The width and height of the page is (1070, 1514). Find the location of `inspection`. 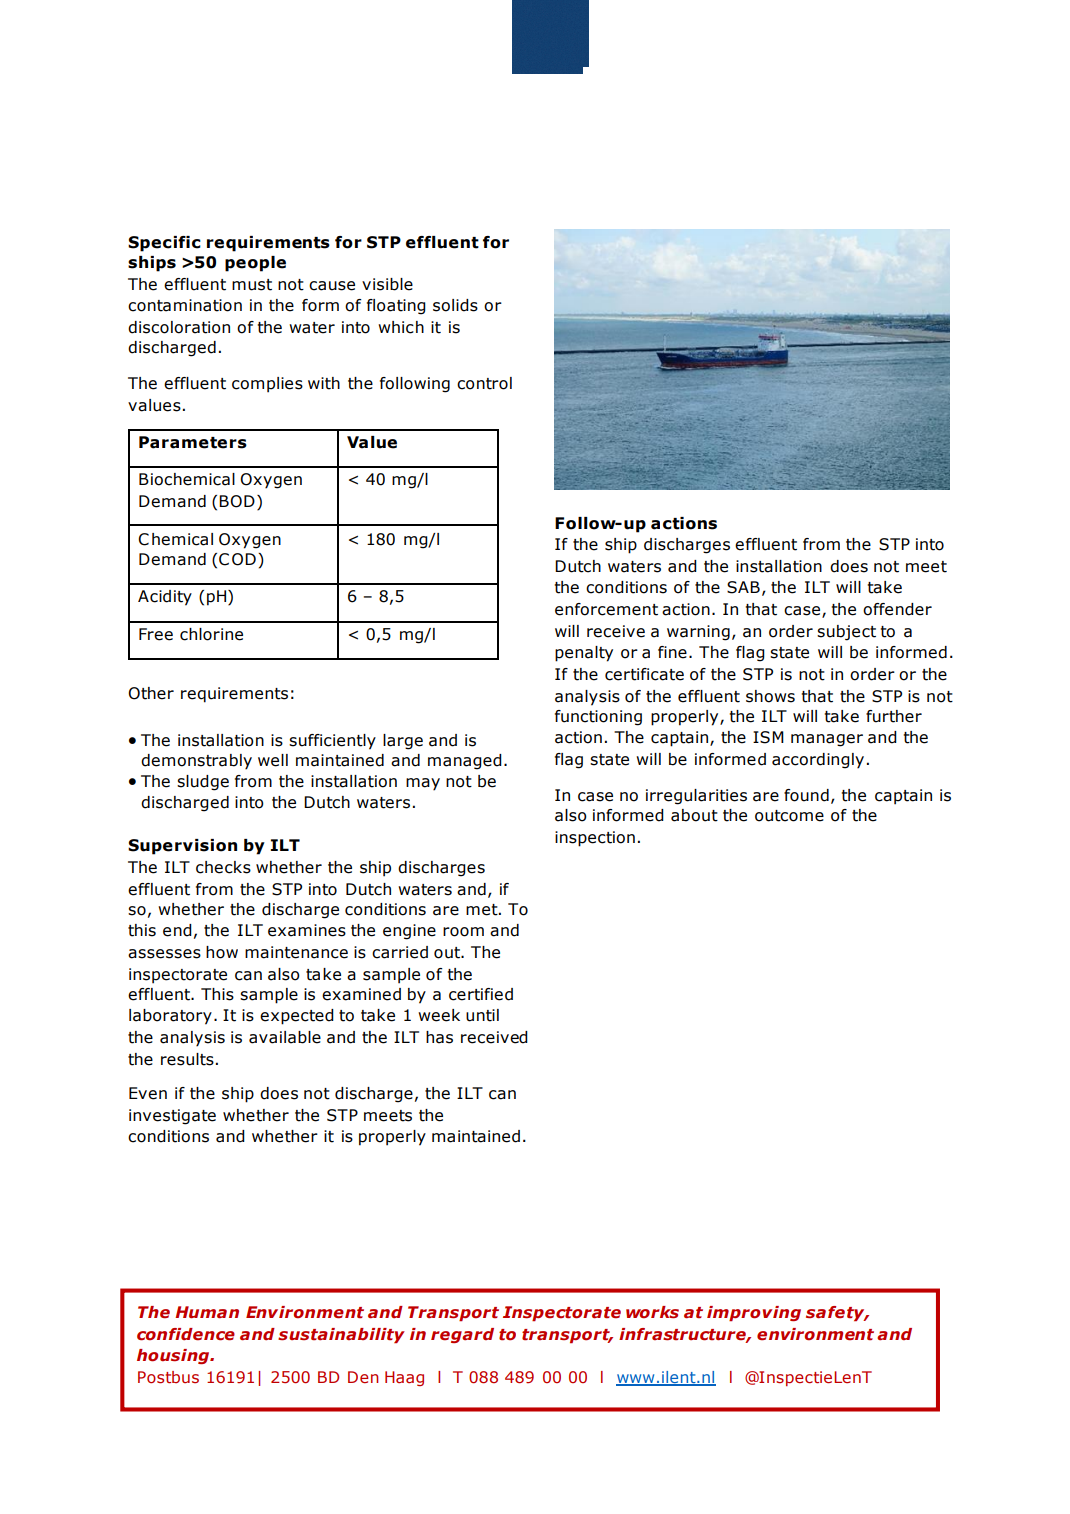

inspection is located at coordinates (595, 839).
